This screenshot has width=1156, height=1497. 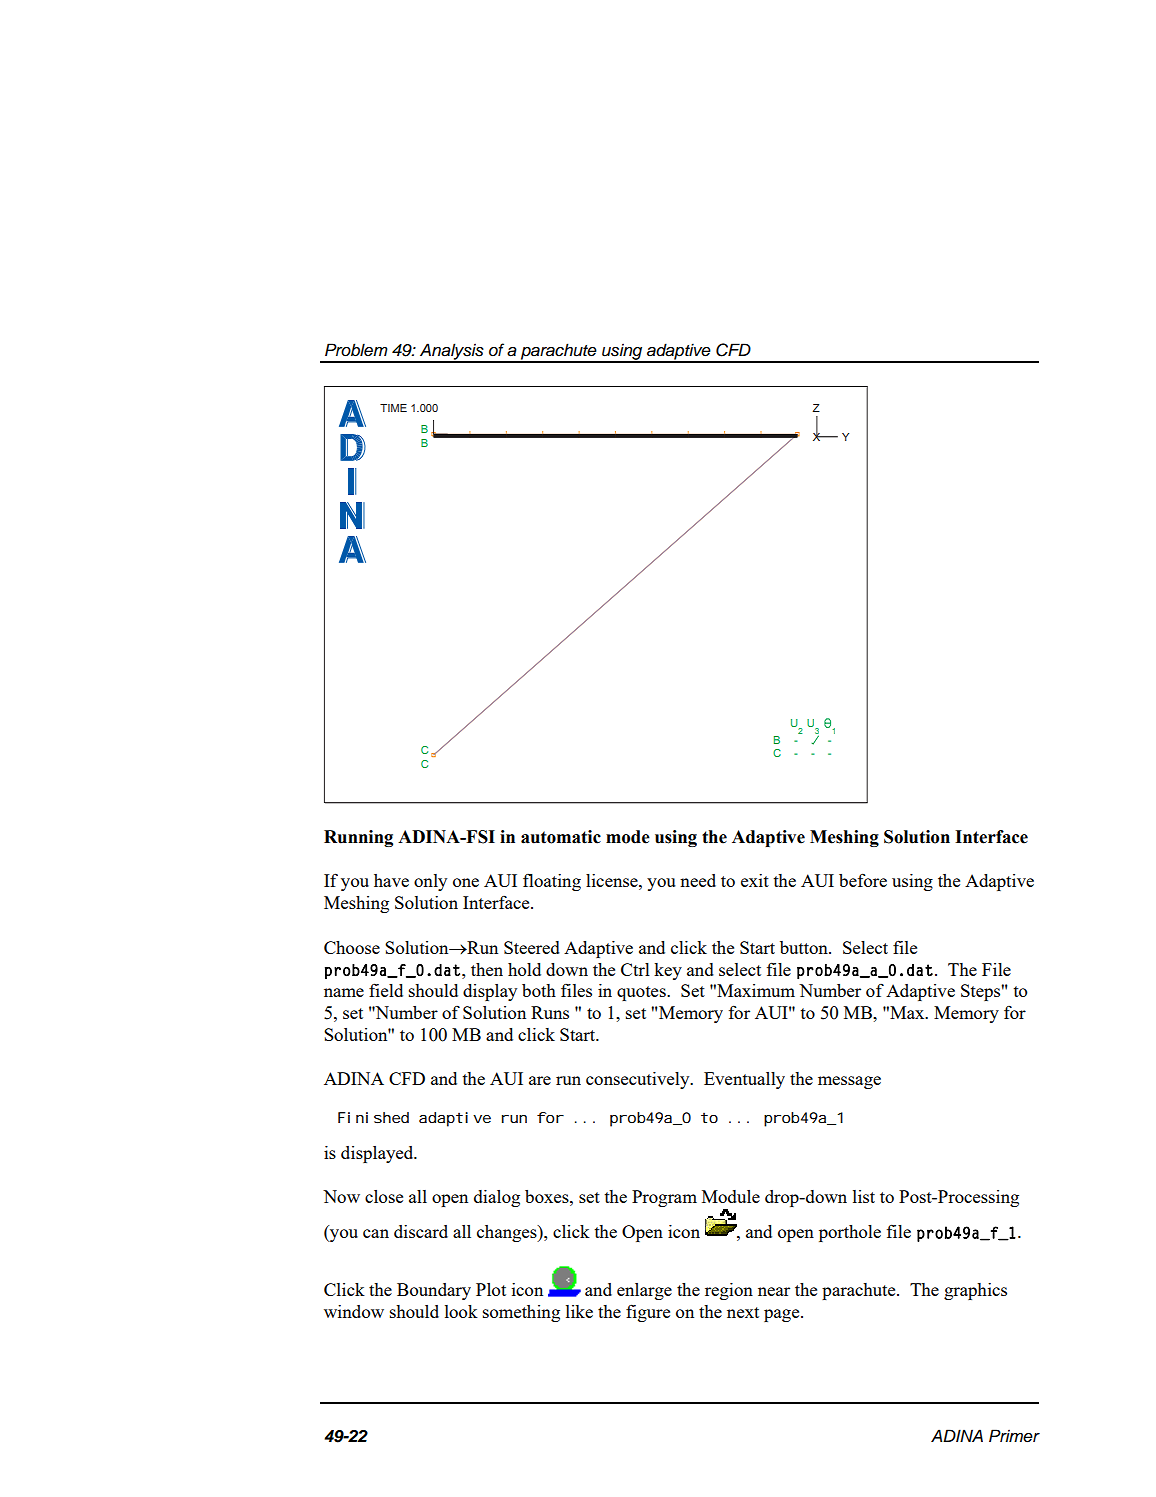 I want to click on message, so click(x=849, y=1082).
